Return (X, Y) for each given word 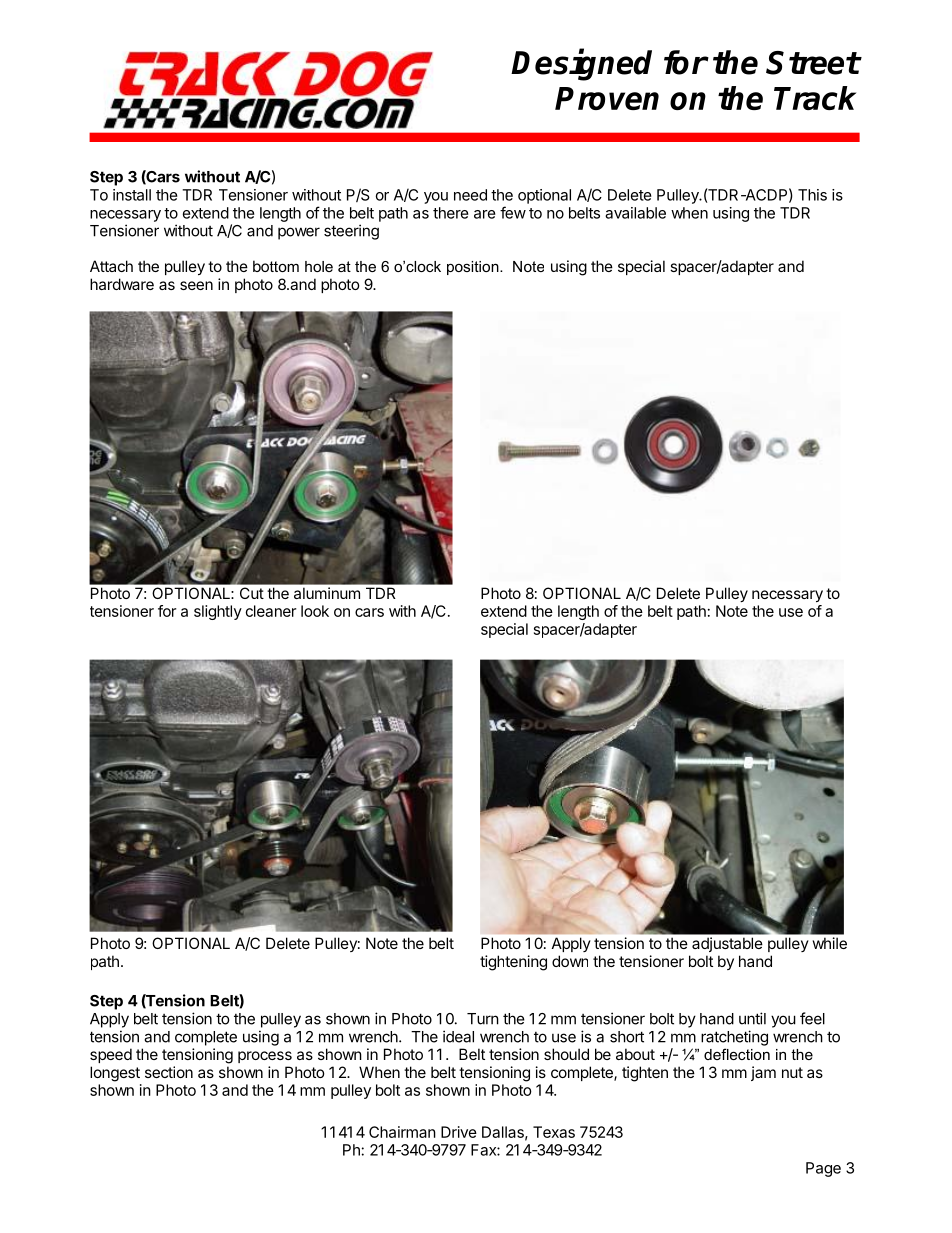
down (570, 961)
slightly (218, 612)
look (315, 611)
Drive (459, 1132)
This (812, 195)
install (132, 195)
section (169, 1072)
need (470, 195)
